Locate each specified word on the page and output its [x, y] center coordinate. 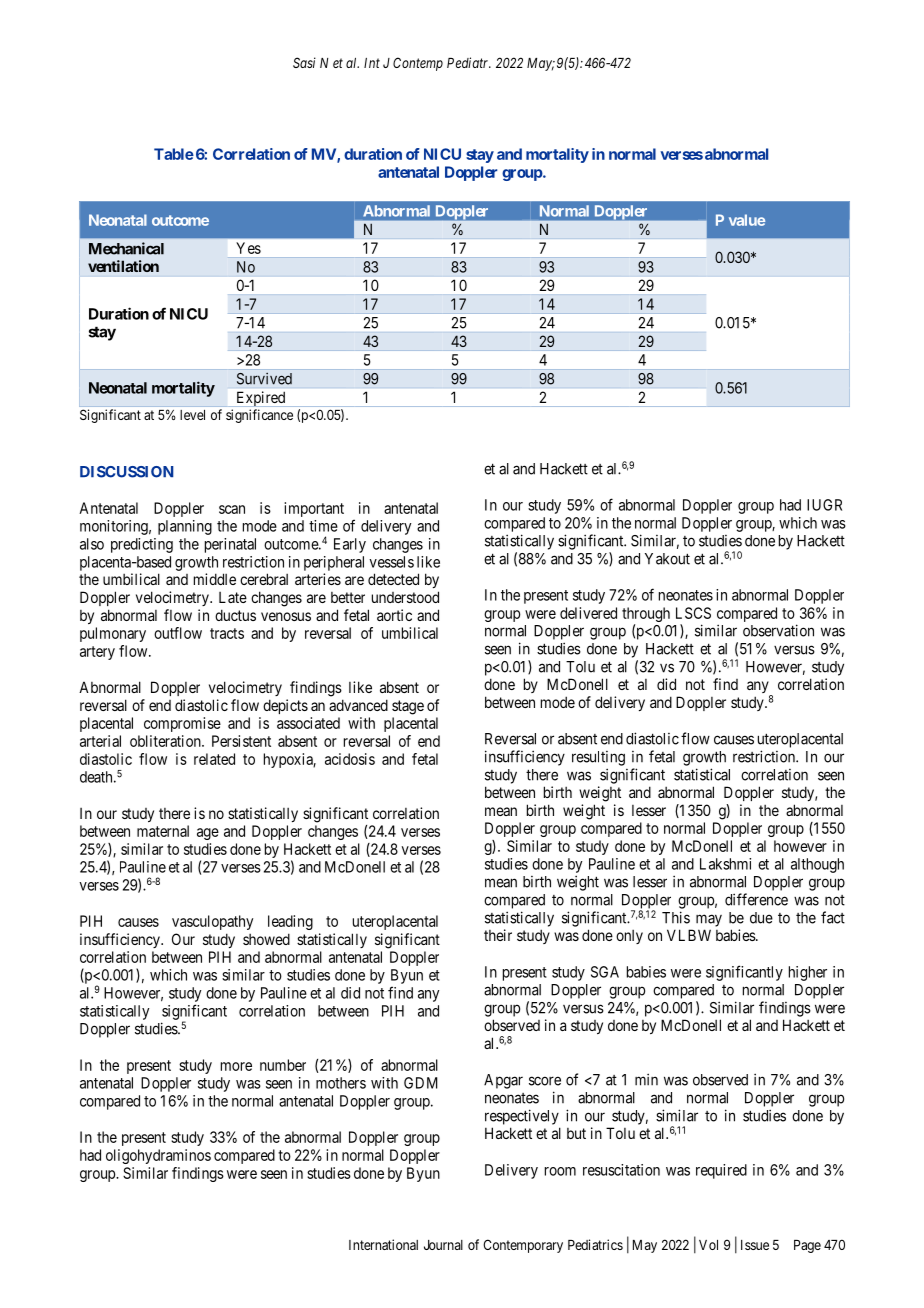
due [761, 918]
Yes [248, 248]
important [314, 509]
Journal [443, 1245]
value [747, 220]
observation [778, 630]
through [646, 614]
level [192, 415]
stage [408, 707]
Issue [755, 1245]
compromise [182, 724]
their [498, 935]
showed [266, 939]
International [383, 1244]
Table [174, 154]
